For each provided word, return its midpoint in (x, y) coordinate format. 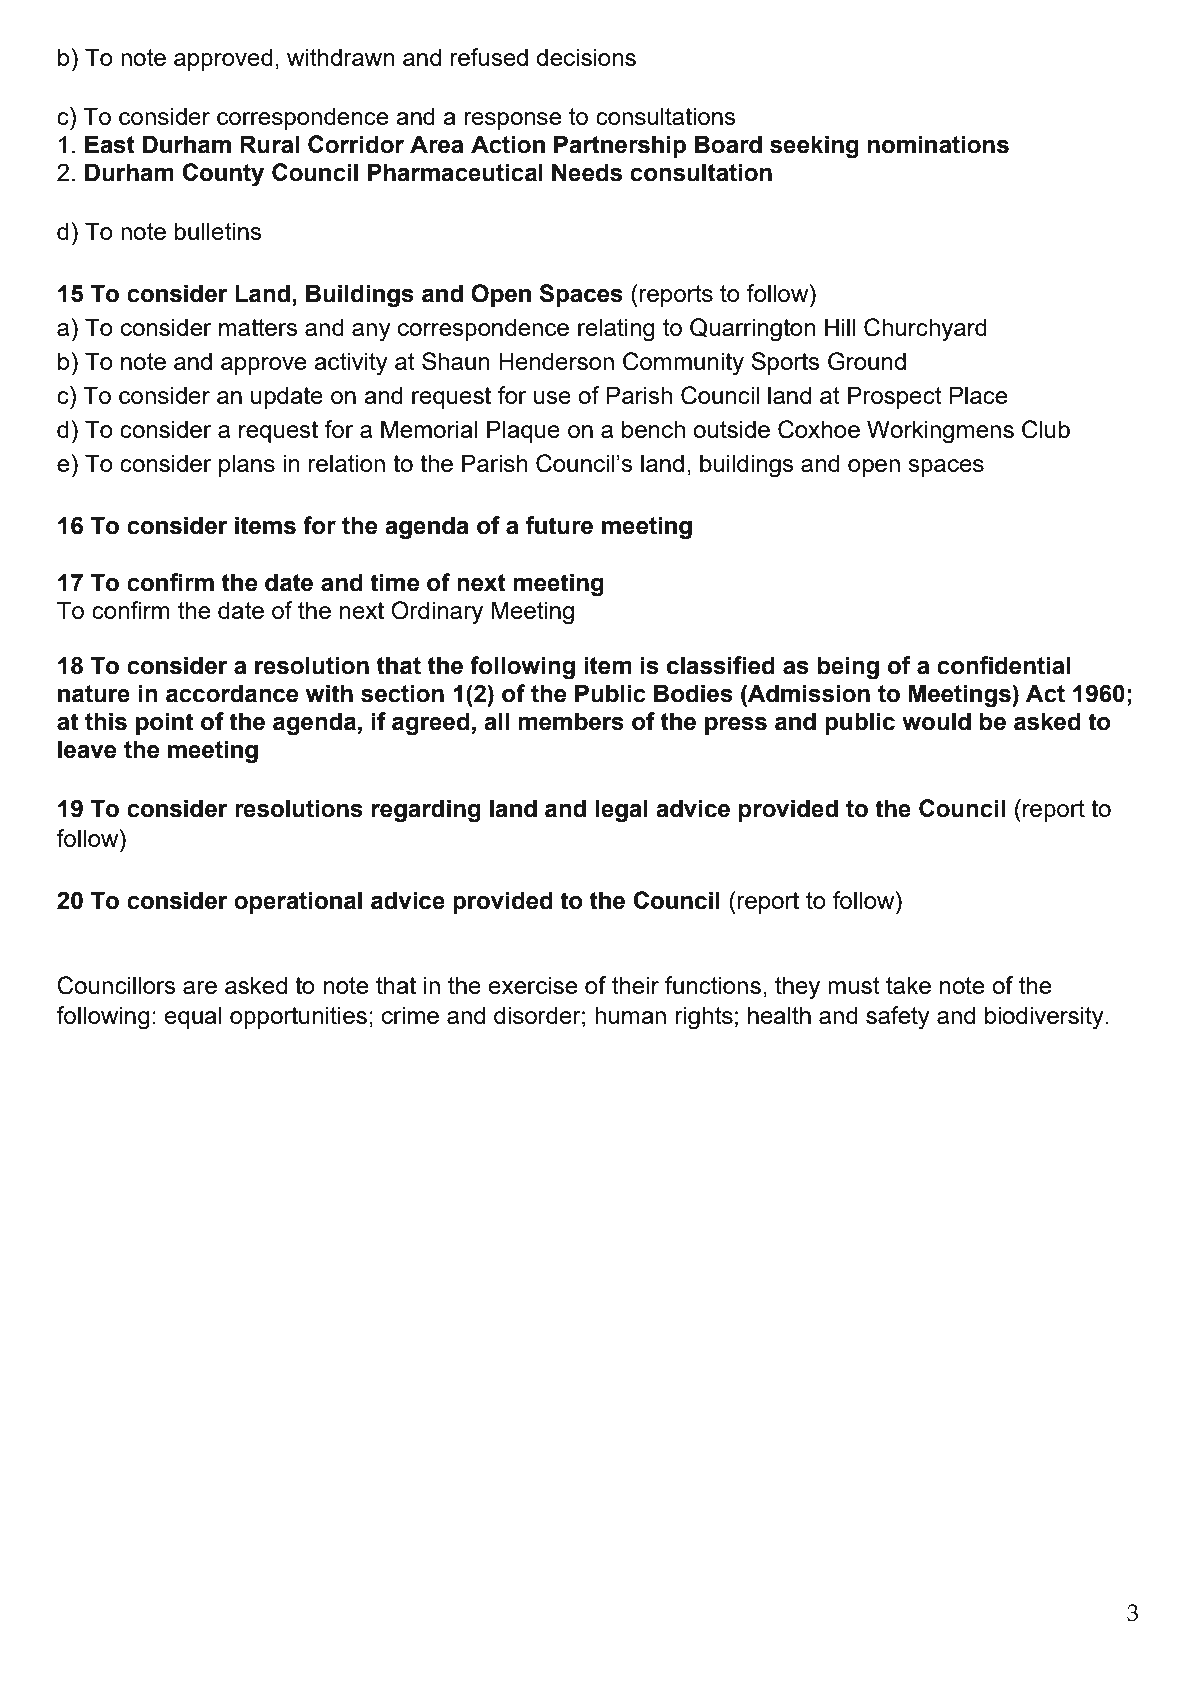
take (908, 985)
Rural (269, 144)
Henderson (556, 361)
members (571, 721)
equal (193, 1017)
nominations (938, 144)
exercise (532, 985)
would (936, 721)
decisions (586, 57)
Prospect (895, 397)
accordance (232, 693)
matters (258, 327)
